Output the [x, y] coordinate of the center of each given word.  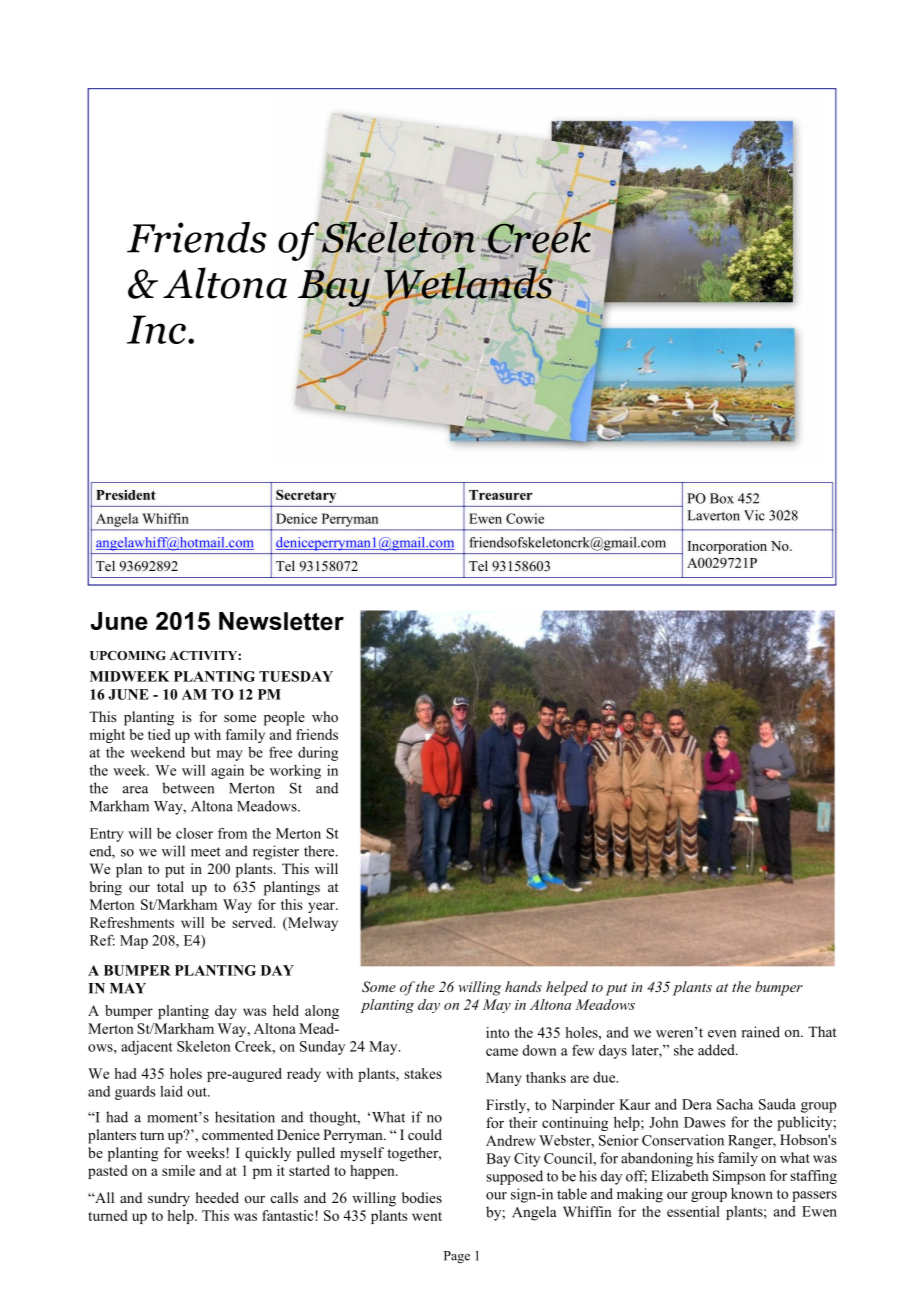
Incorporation [727, 547]
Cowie [525, 518]
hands [523, 986]
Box [722, 498]
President [126, 495]
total [170, 886]
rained [761, 1032]
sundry [169, 1199]
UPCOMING [128, 655]
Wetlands [469, 283]
